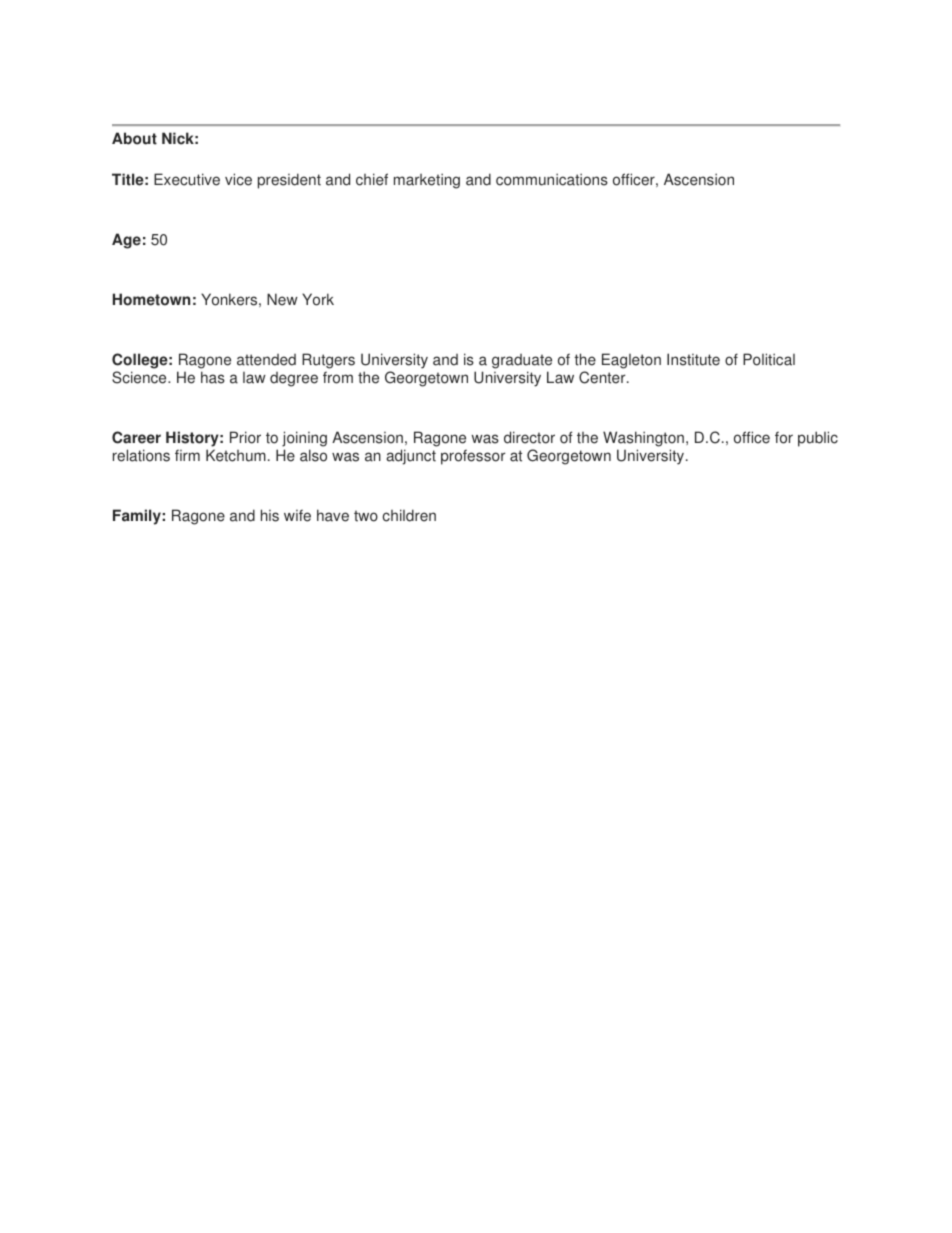  I want to click on marketing, so click(427, 181).
